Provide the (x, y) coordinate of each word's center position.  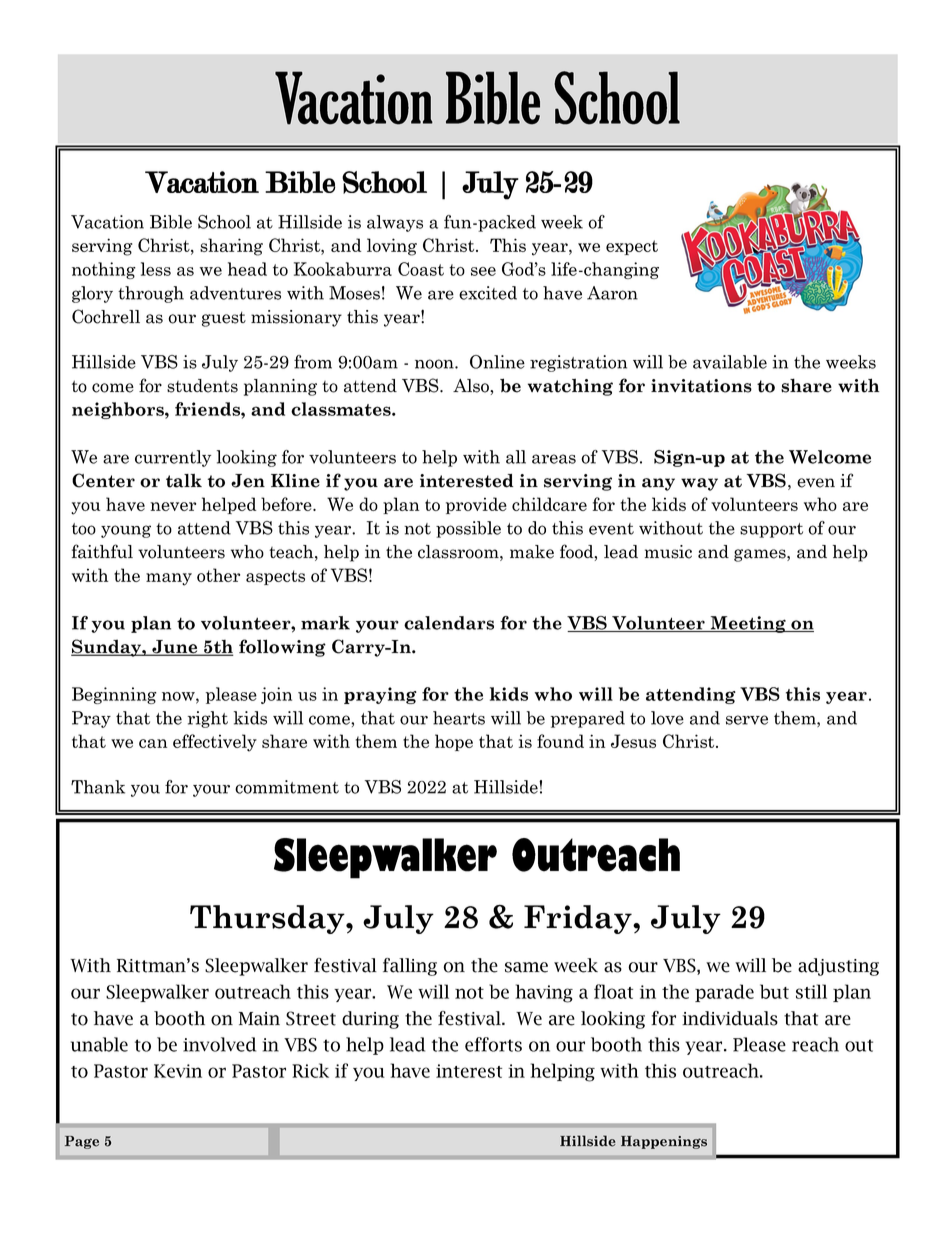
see (483, 271)
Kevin (178, 1071)
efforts (493, 1044)
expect (632, 247)
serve (747, 720)
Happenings (664, 1142)
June (175, 648)
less (156, 269)
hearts (459, 718)
